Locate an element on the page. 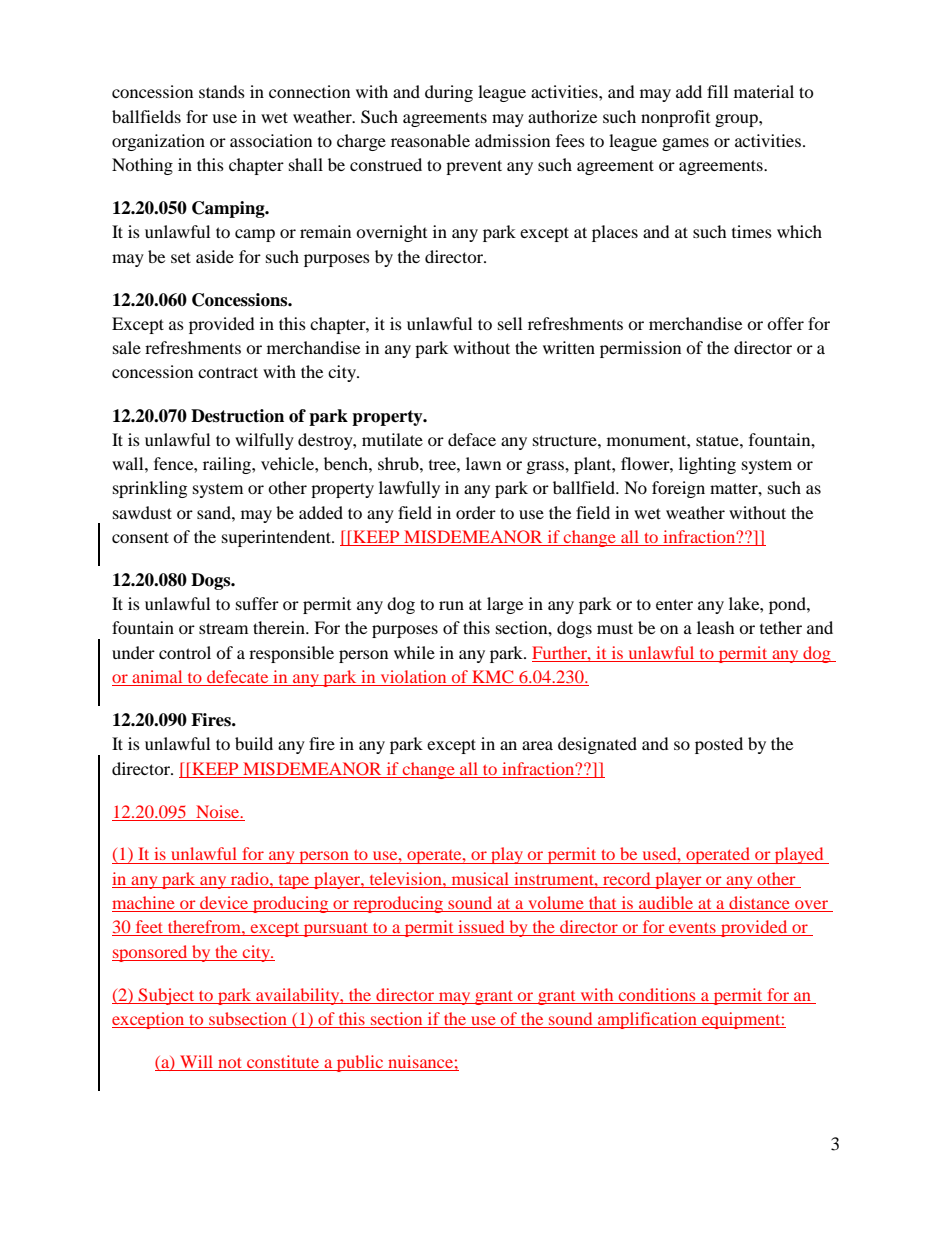 This page has height=1233, width=952. run is located at coordinates (451, 605).
